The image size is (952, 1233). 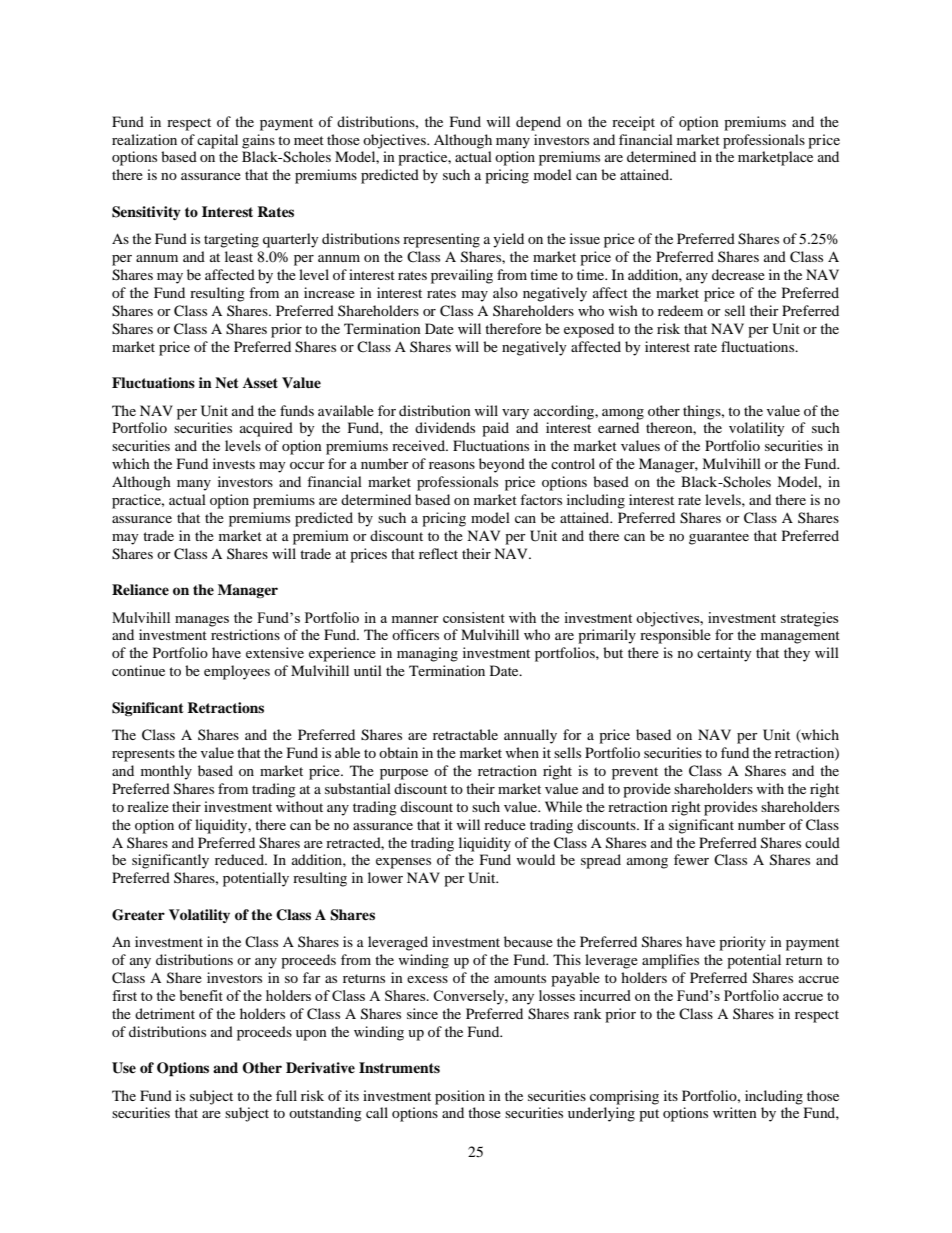 What do you see at coordinates (227, 382) in the screenshot?
I see `Net` at bounding box center [227, 382].
